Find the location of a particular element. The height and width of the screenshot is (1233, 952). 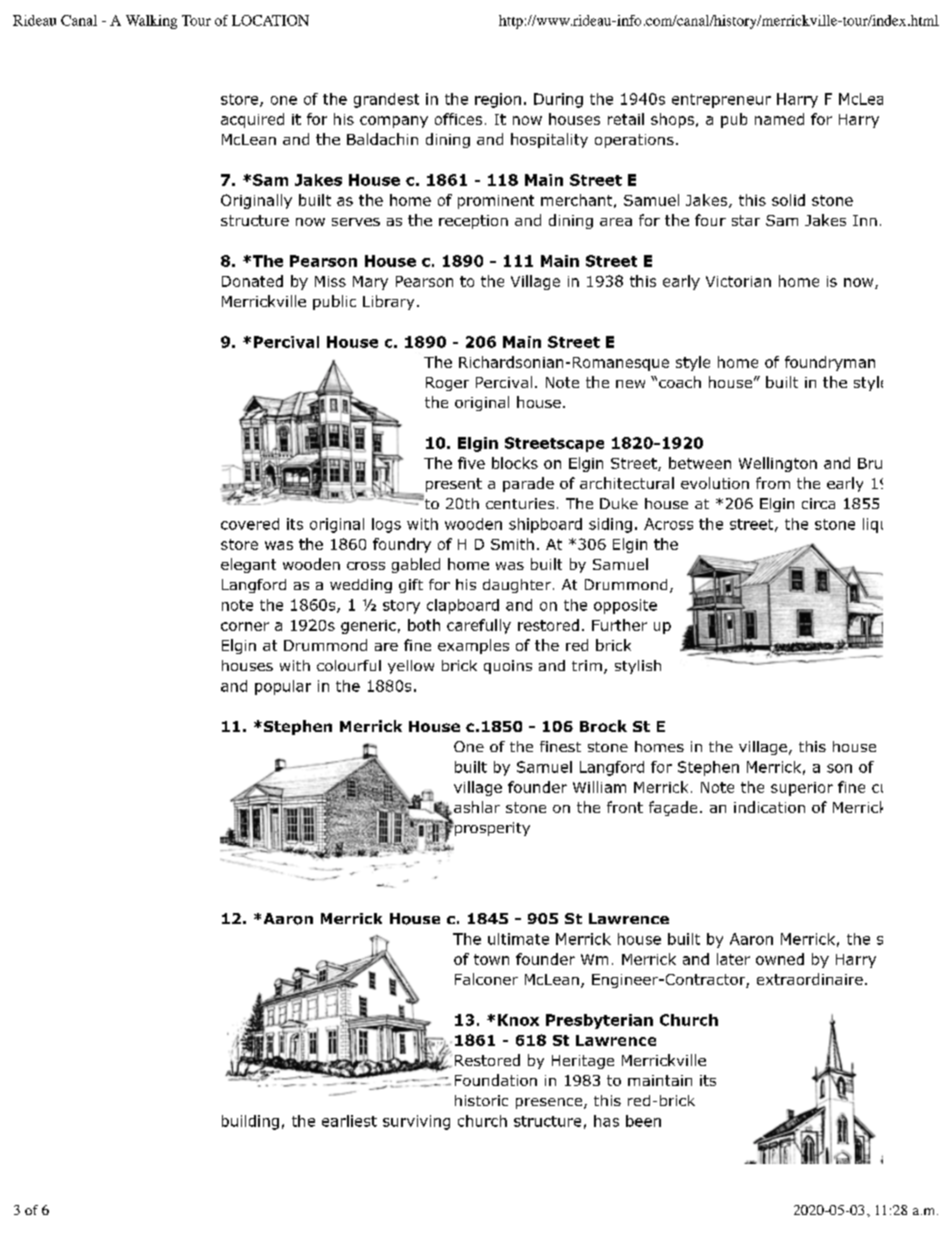

Donated is located at coordinates (252, 281).
